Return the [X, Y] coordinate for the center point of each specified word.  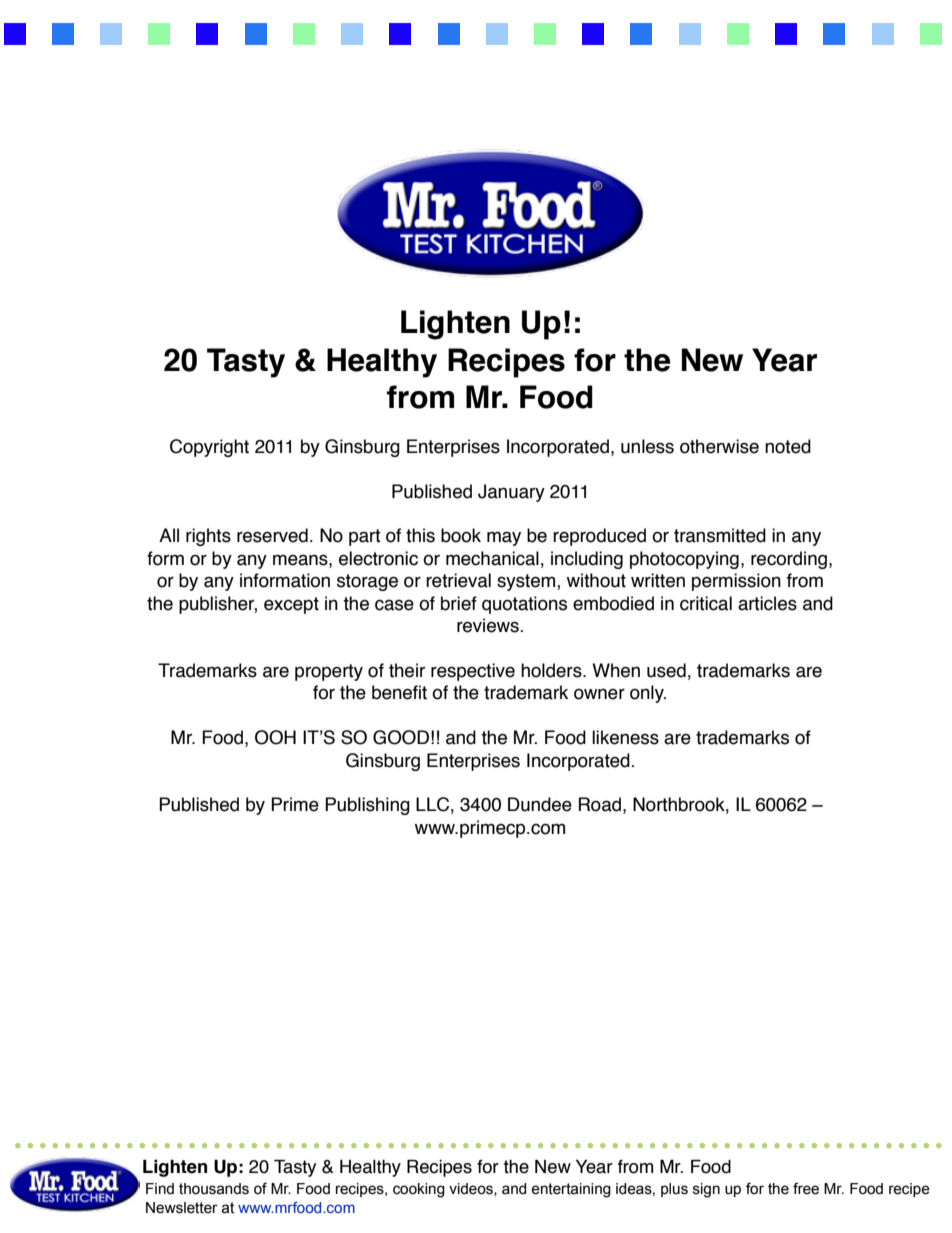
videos [472, 1189]
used [666, 670]
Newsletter [182, 1208]
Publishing [367, 806]
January [511, 493]
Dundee [540, 804]
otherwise [719, 446]
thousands [214, 1189]
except [291, 605]
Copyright [209, 448]
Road [600, 804]
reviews [489, 625]
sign [706, 1190]
